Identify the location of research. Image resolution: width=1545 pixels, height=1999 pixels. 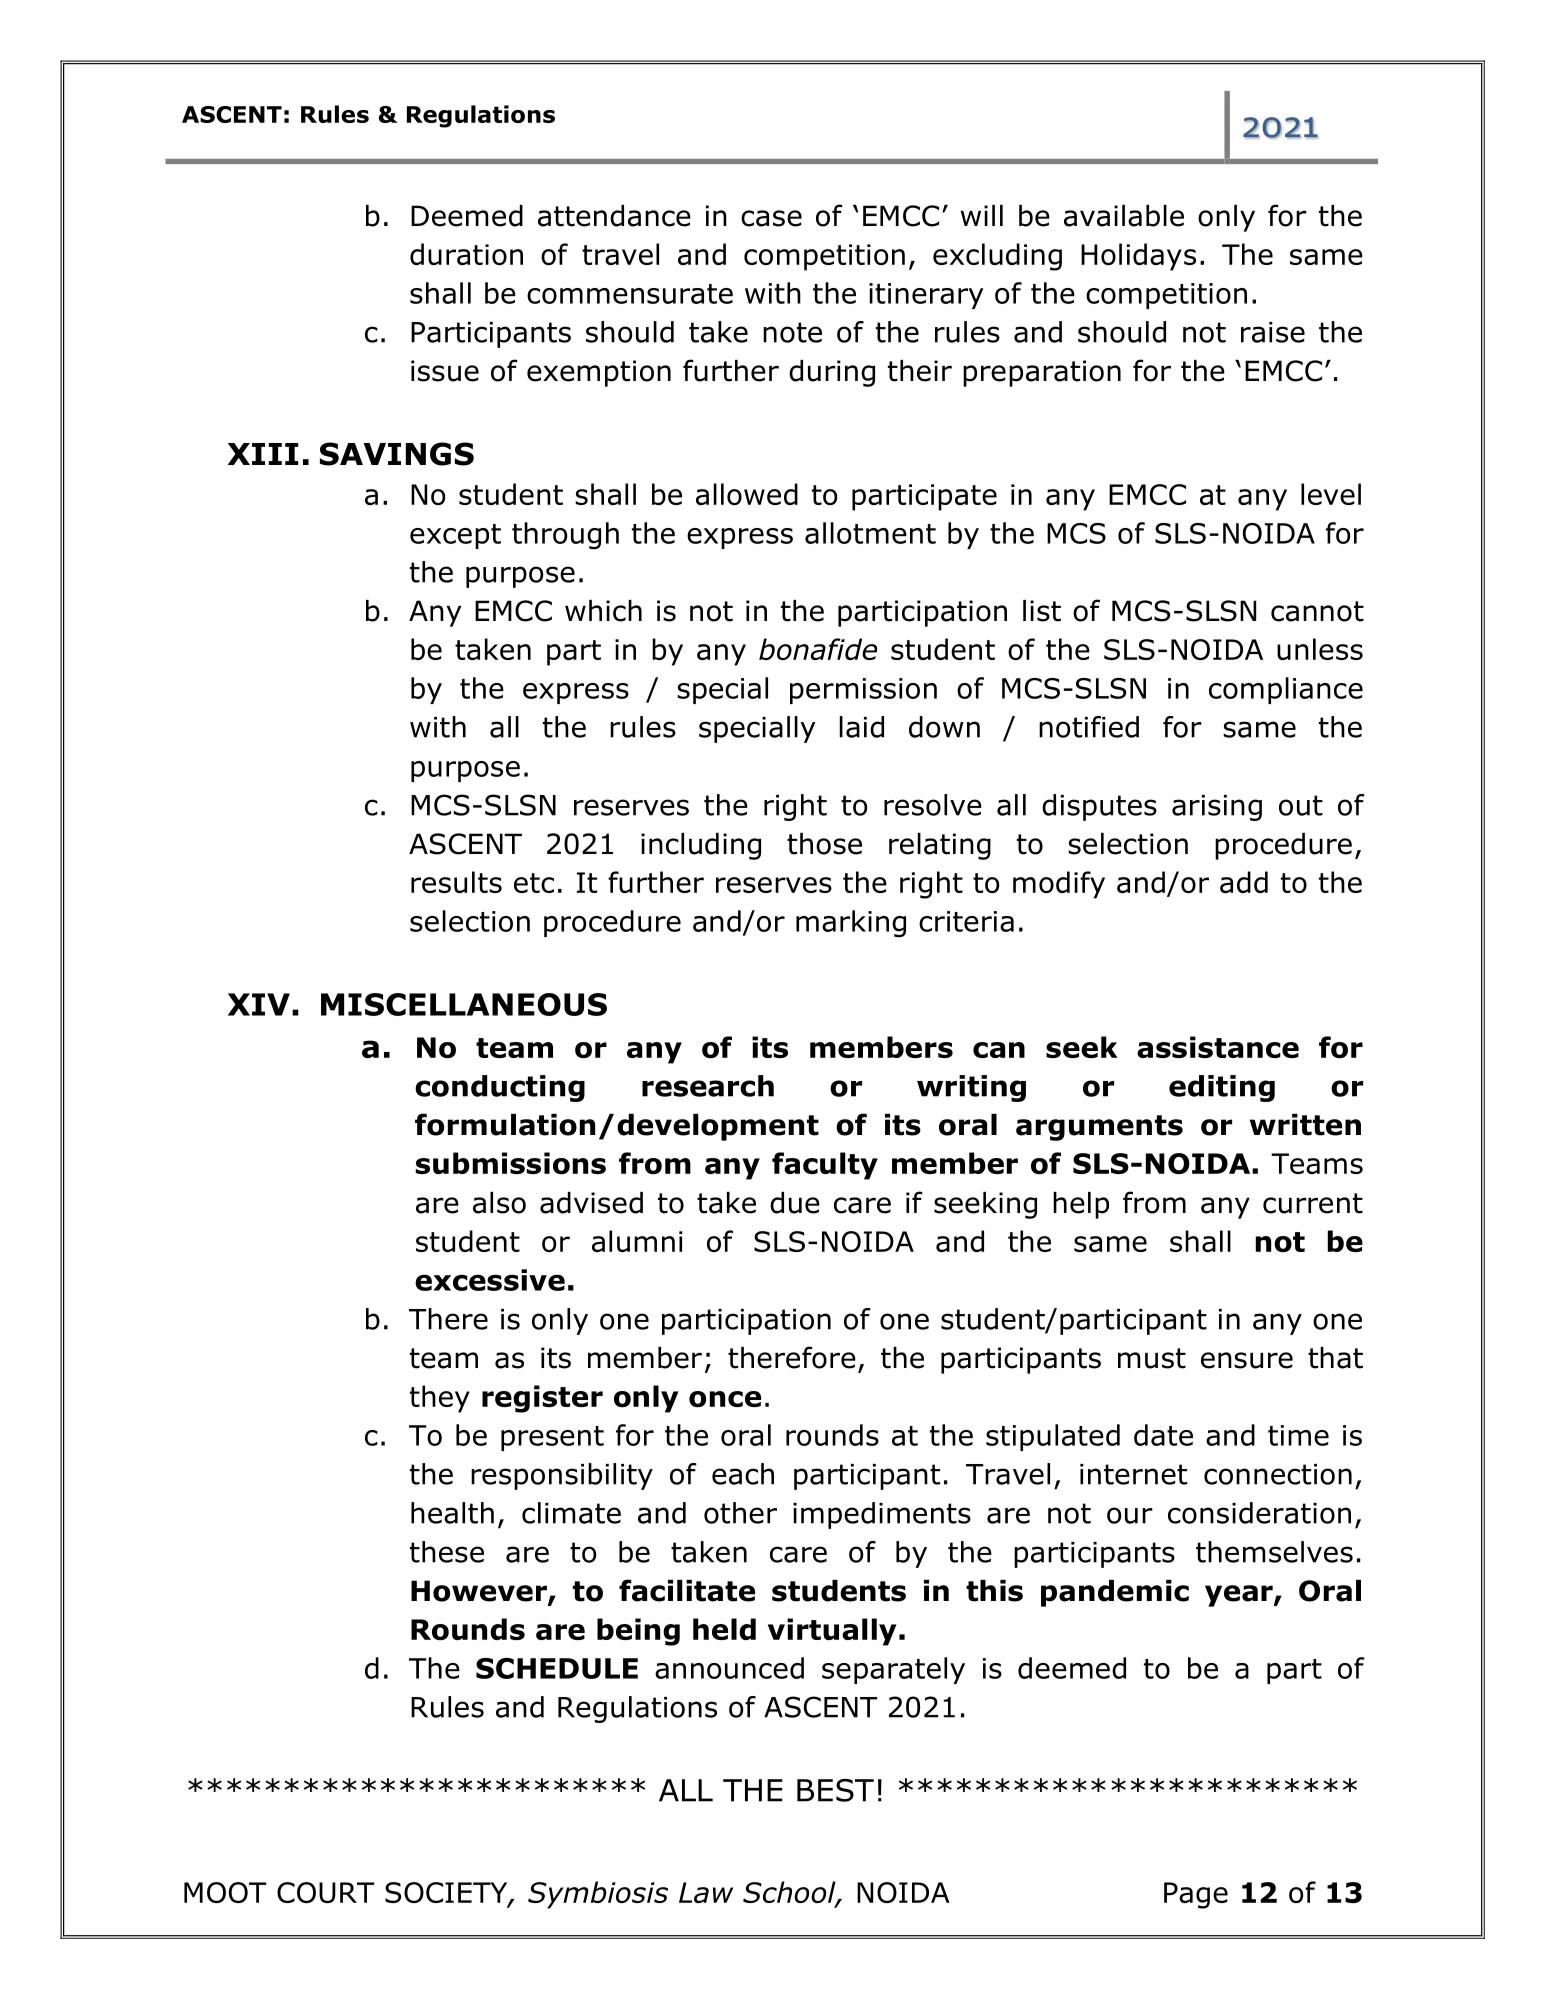
(708, 1086).
